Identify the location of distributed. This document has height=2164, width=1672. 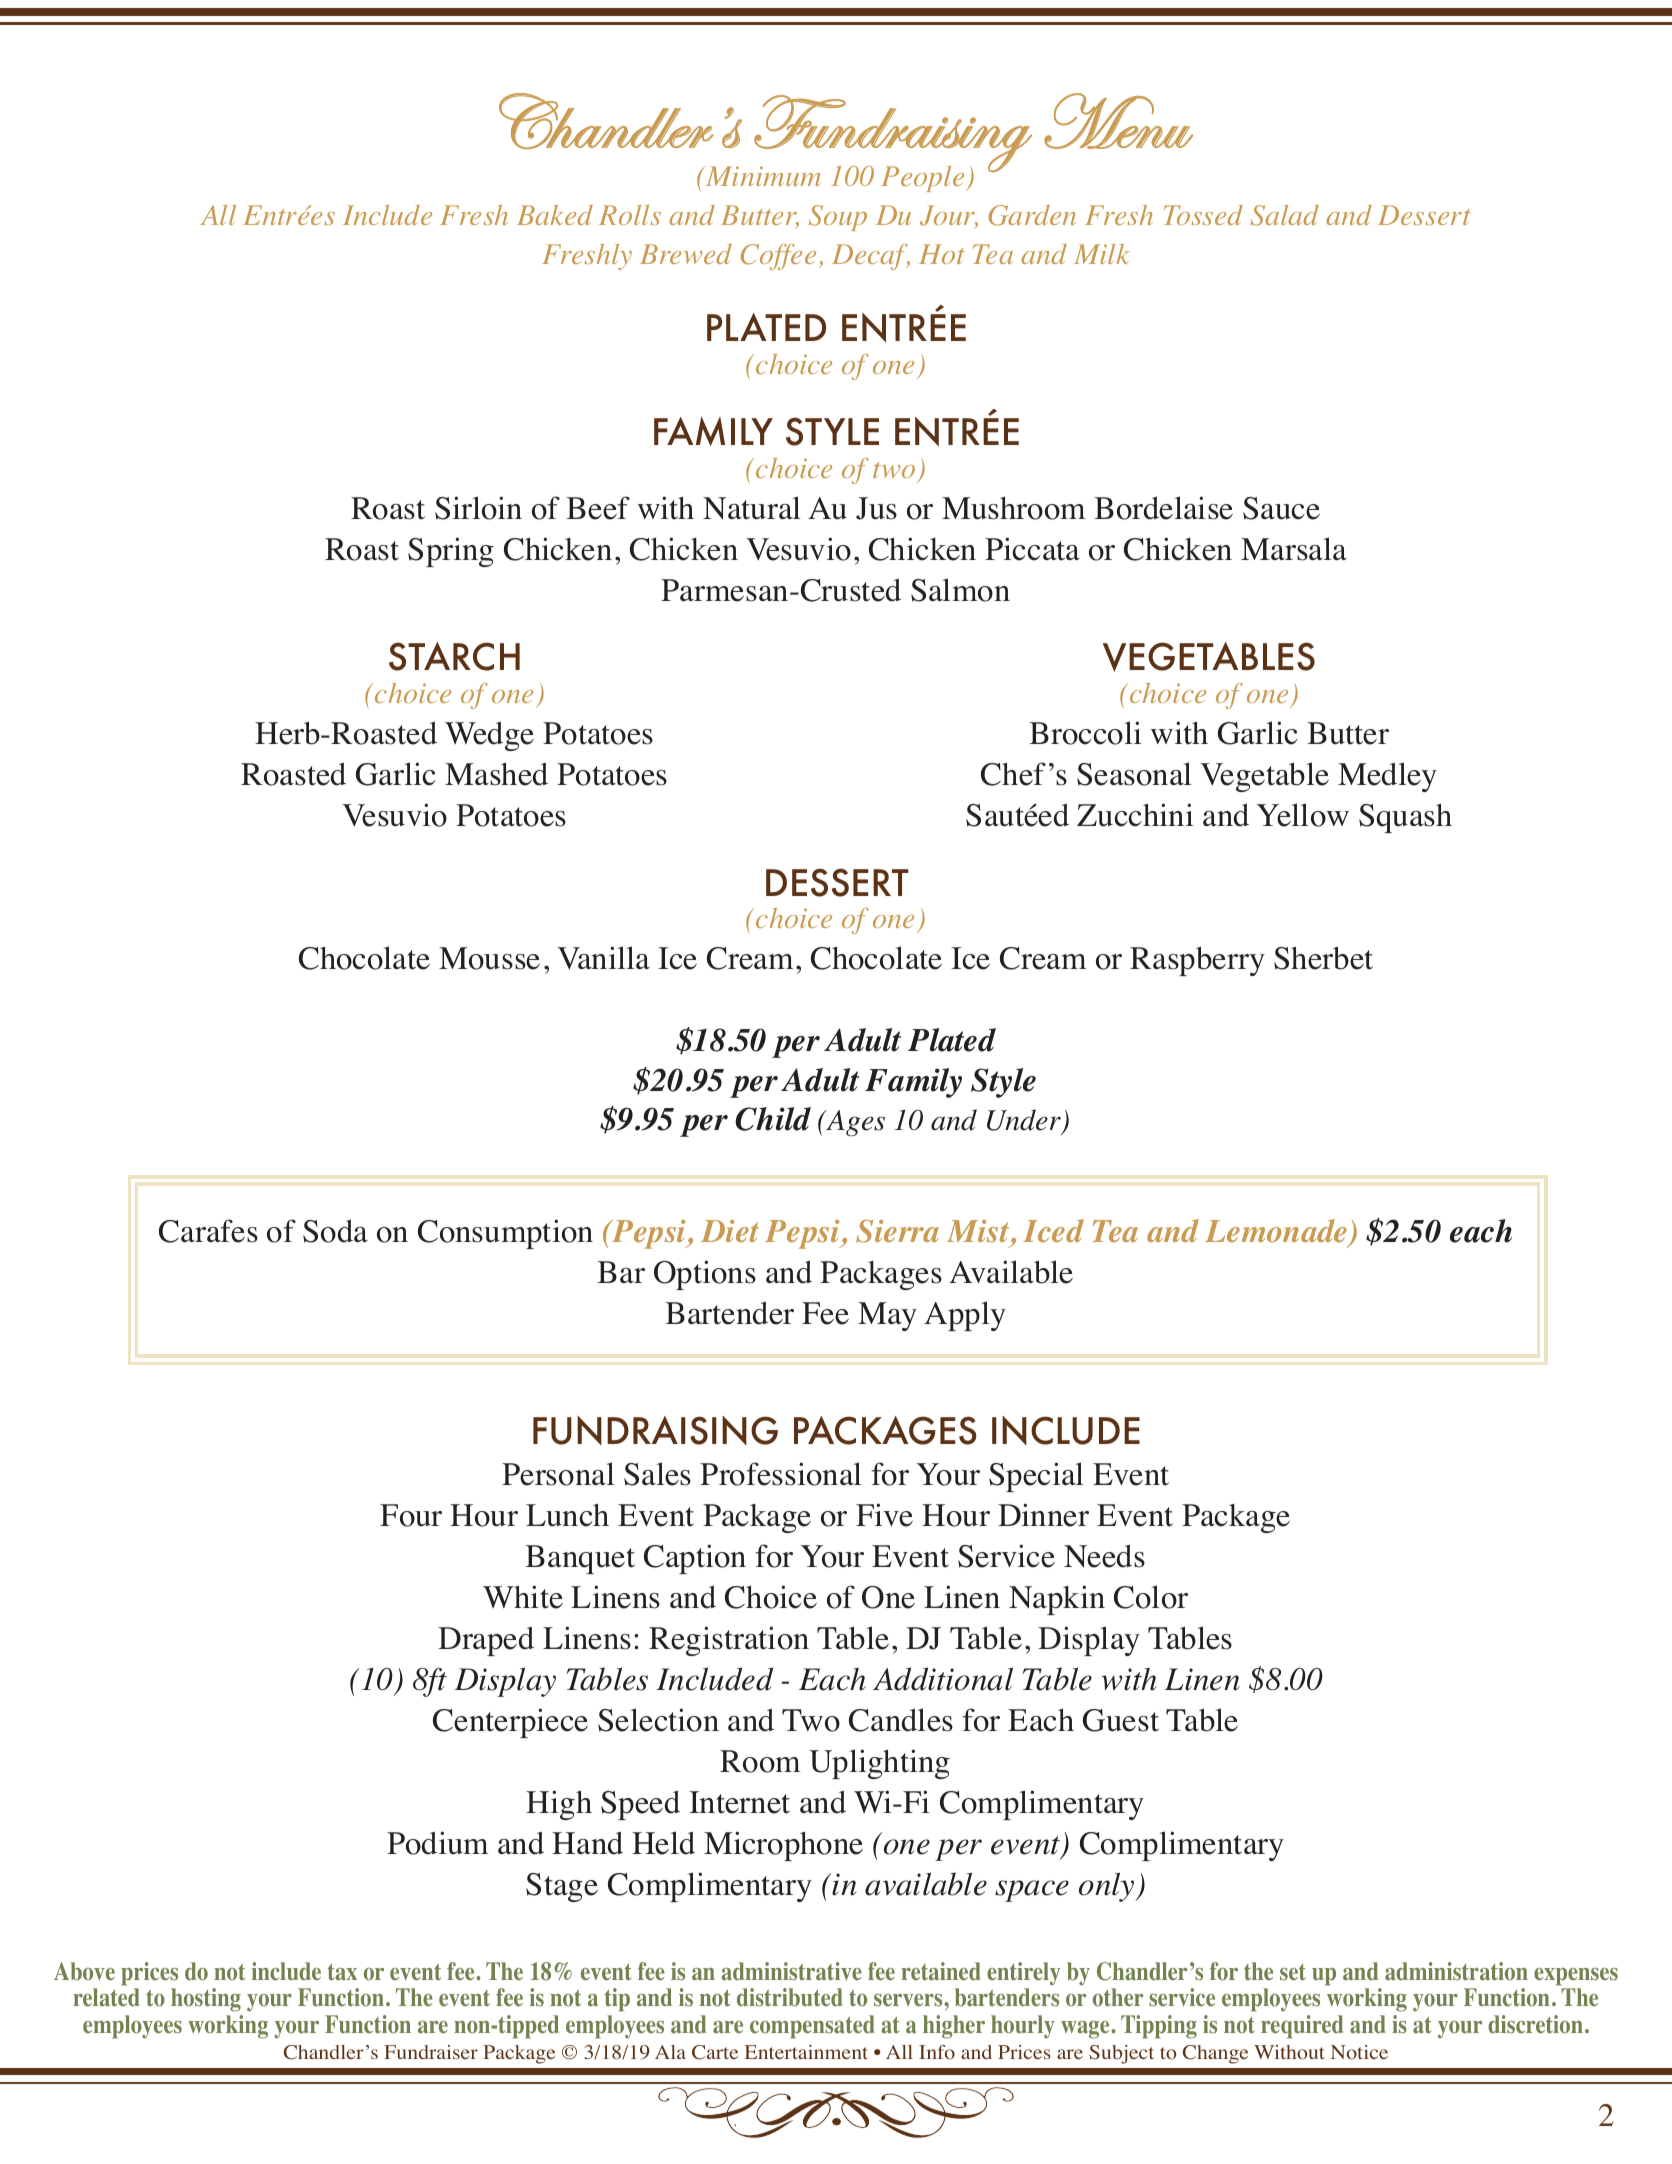
(790, 1997).
